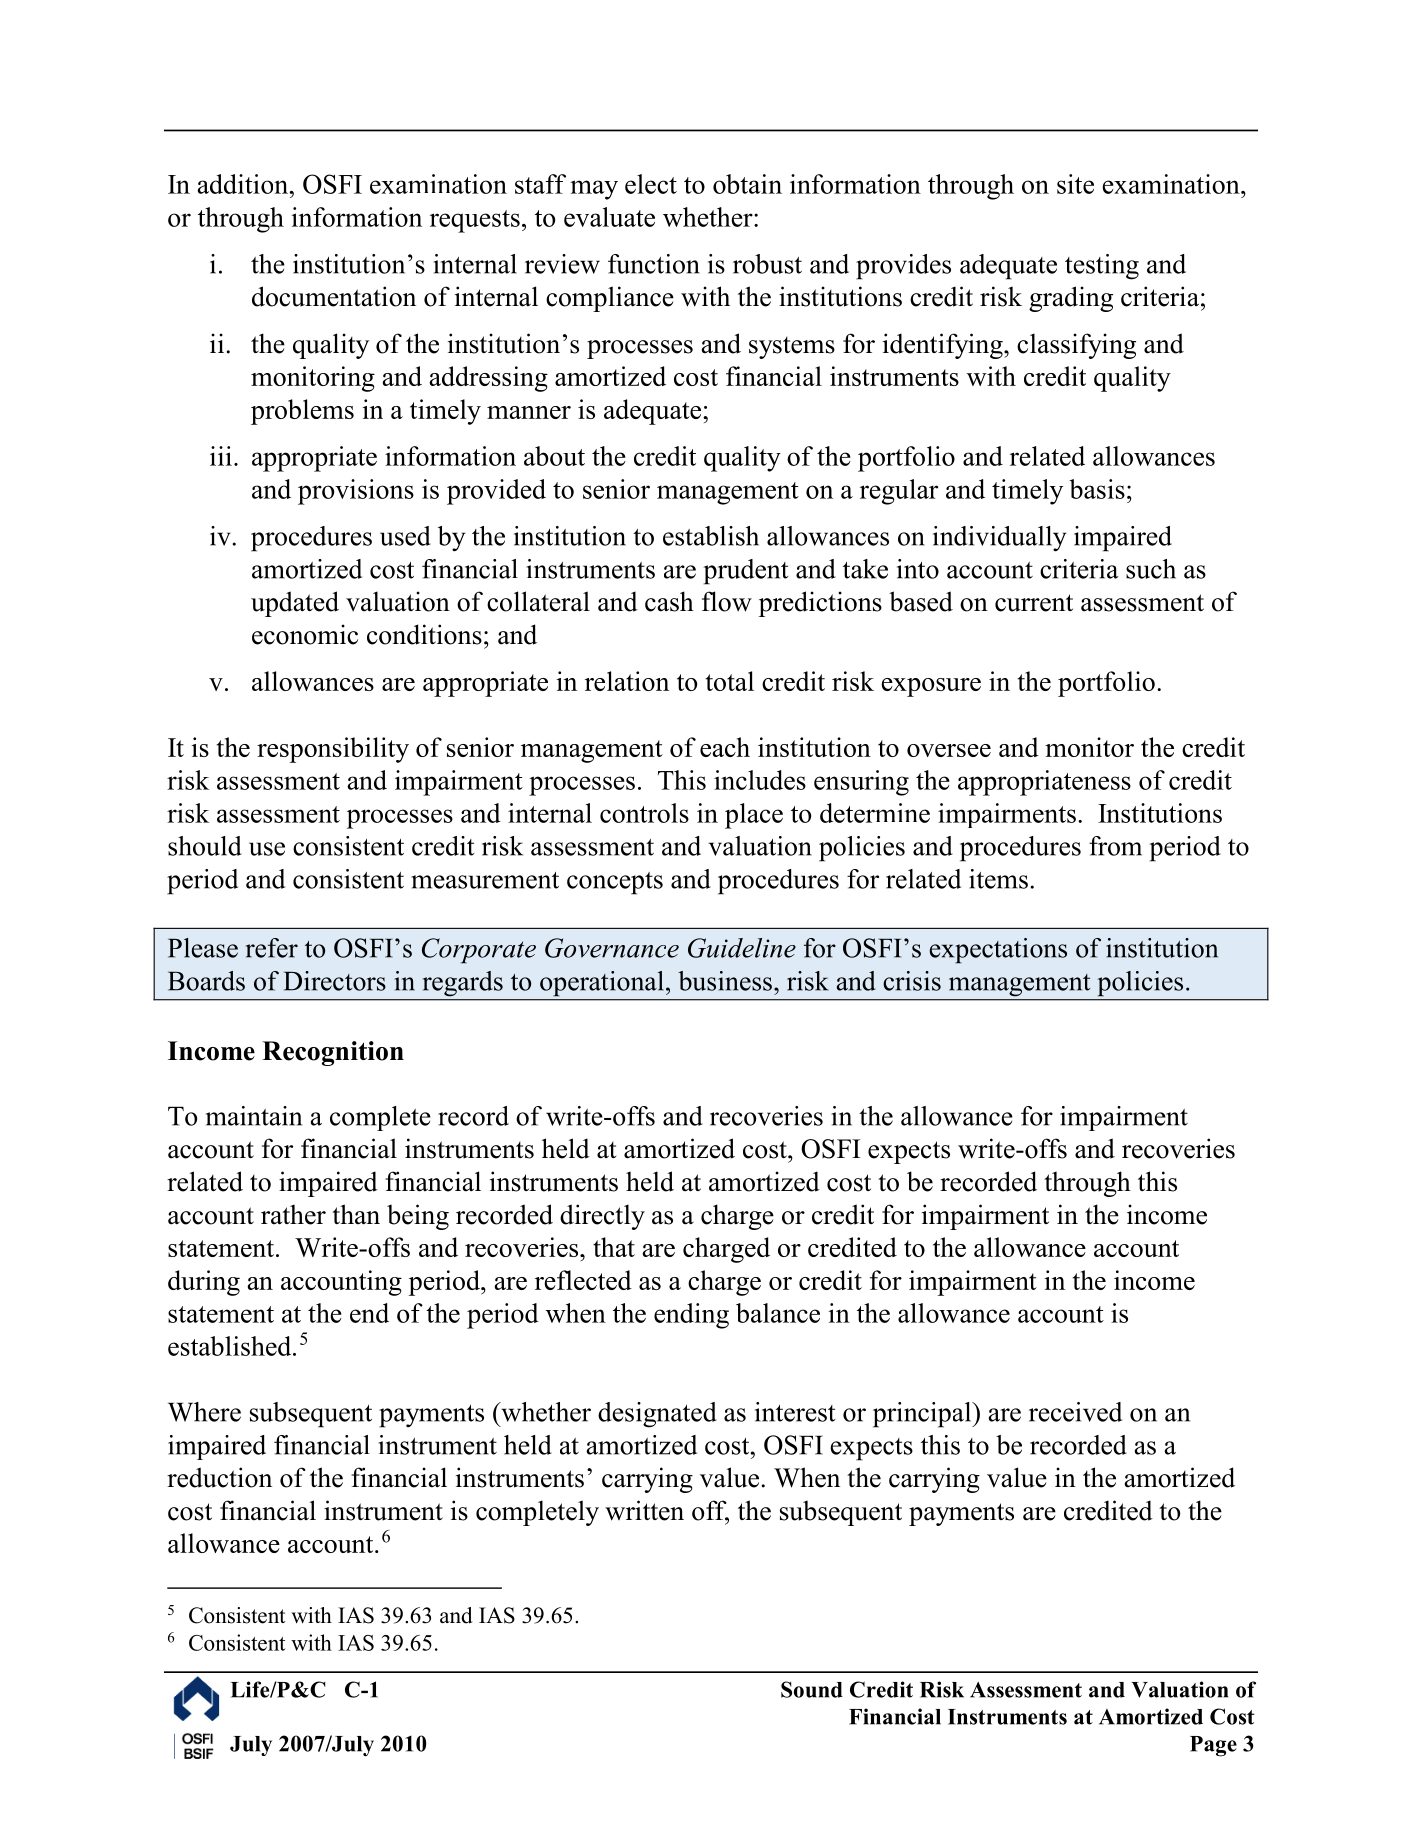 The image size is (1422, 1840). Describe the element at coordinates (334, 296) in the screenshot. I see `documentation` at that location.
